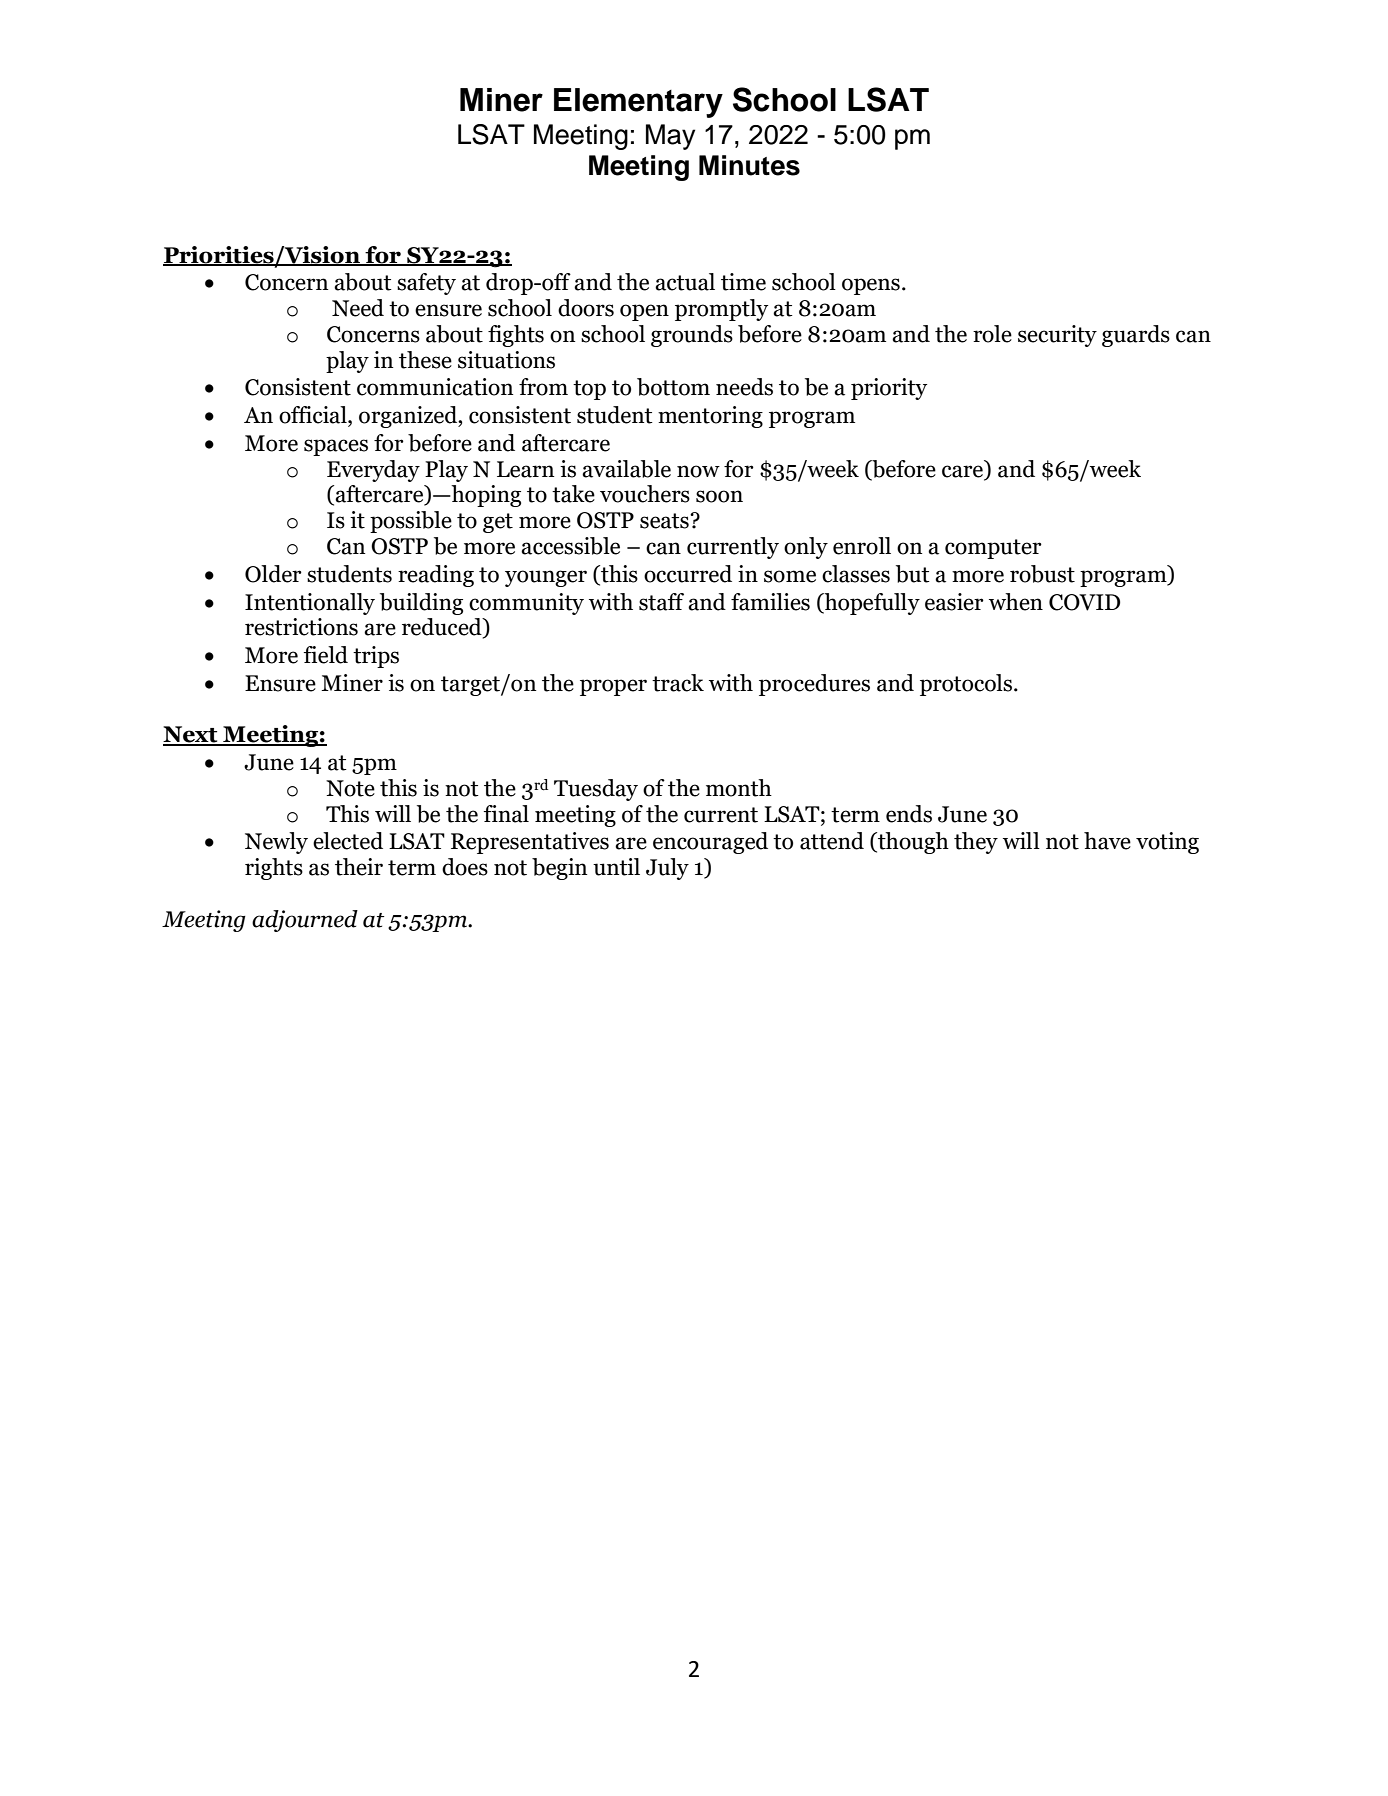 This image has width=1388, height=1796. What do you see at coordinates (670, 137) in the image?
I see `May` at bounding box center [670, 137].
